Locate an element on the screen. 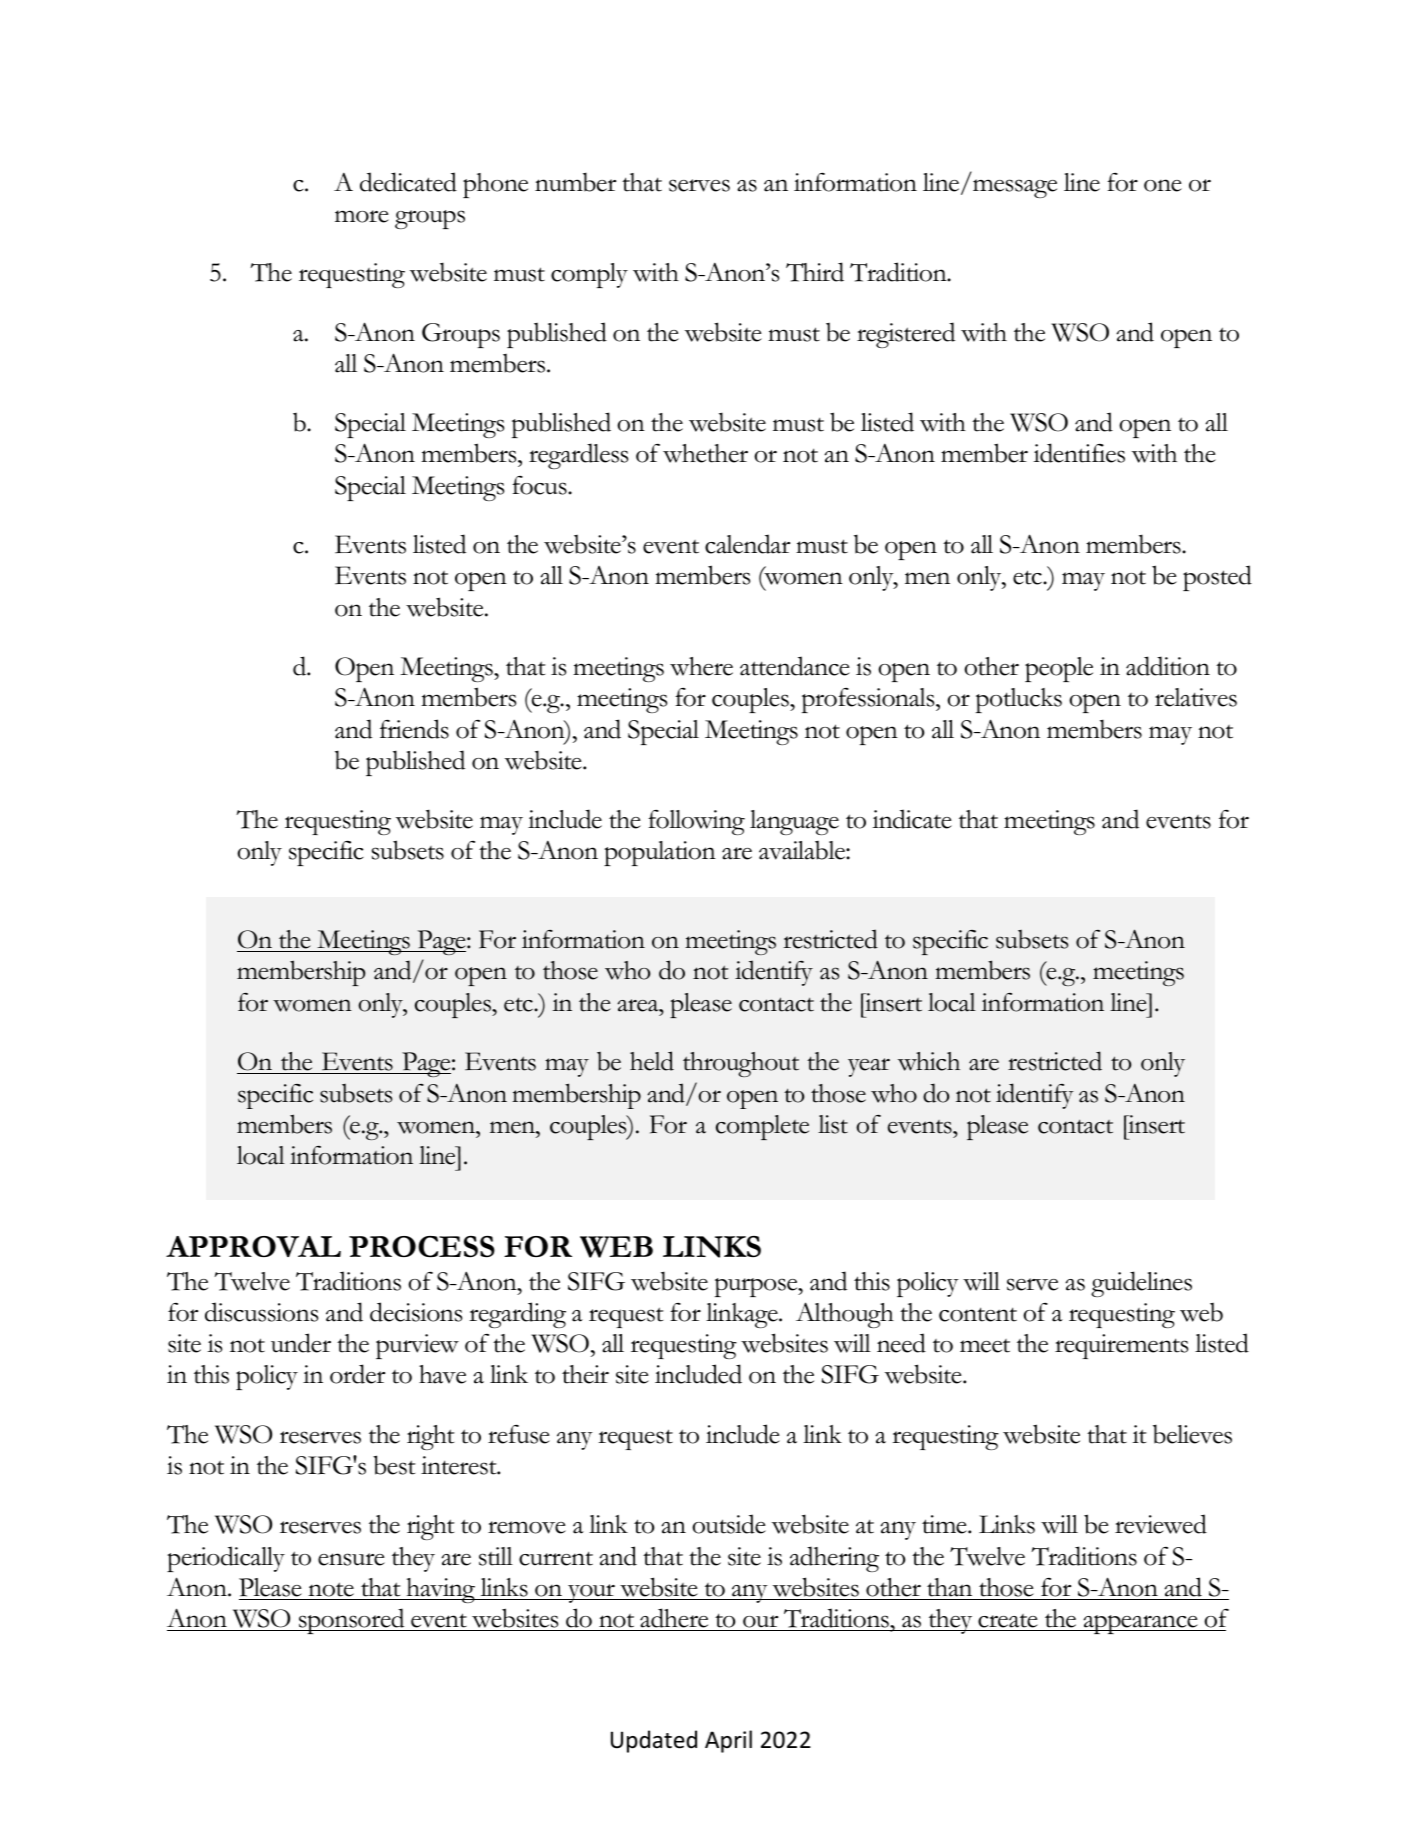 This screenshot has height=1839, width=1421. which is located at coordinates (929, 1061).
